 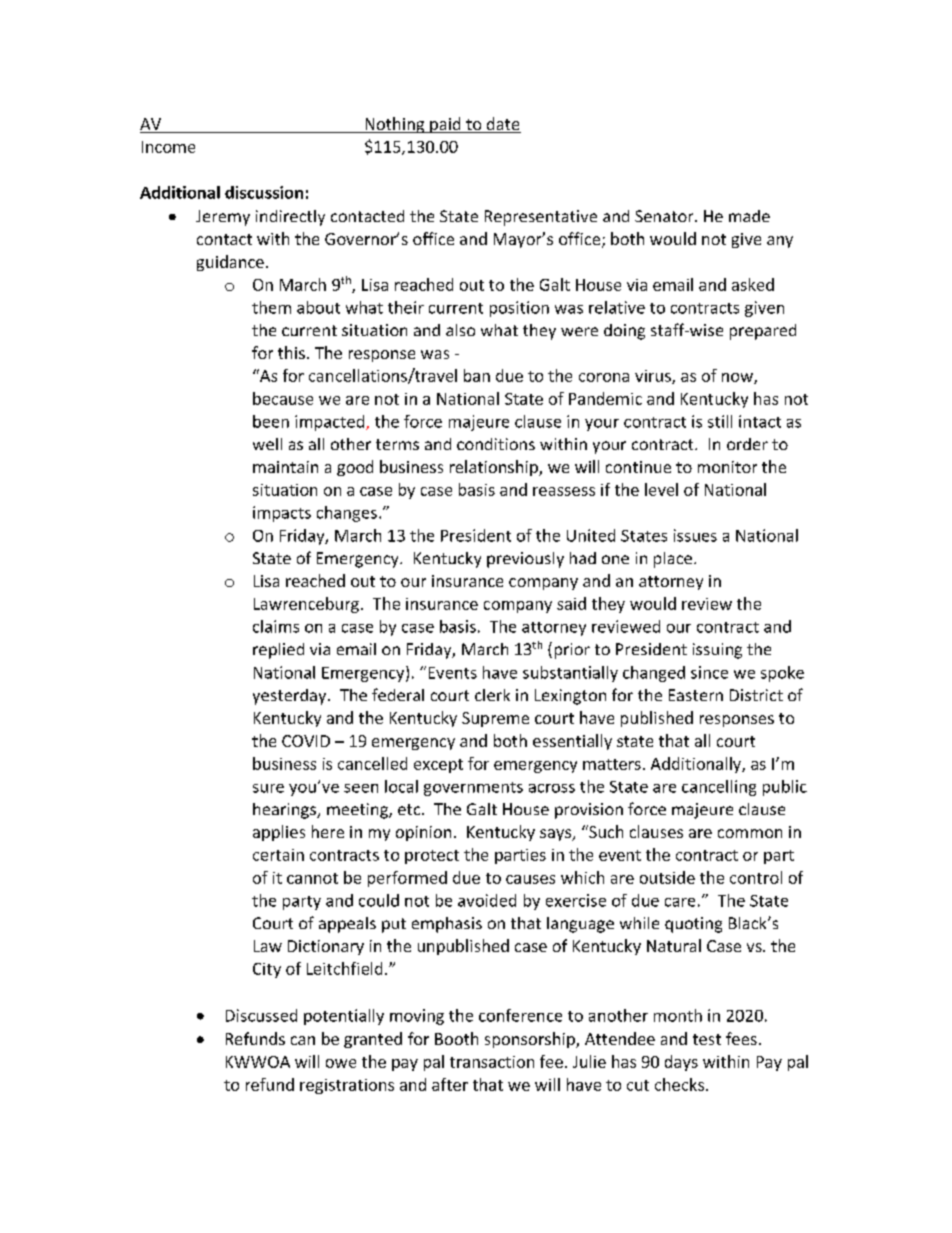 I want to click on date, so click(x=502, y=125).
